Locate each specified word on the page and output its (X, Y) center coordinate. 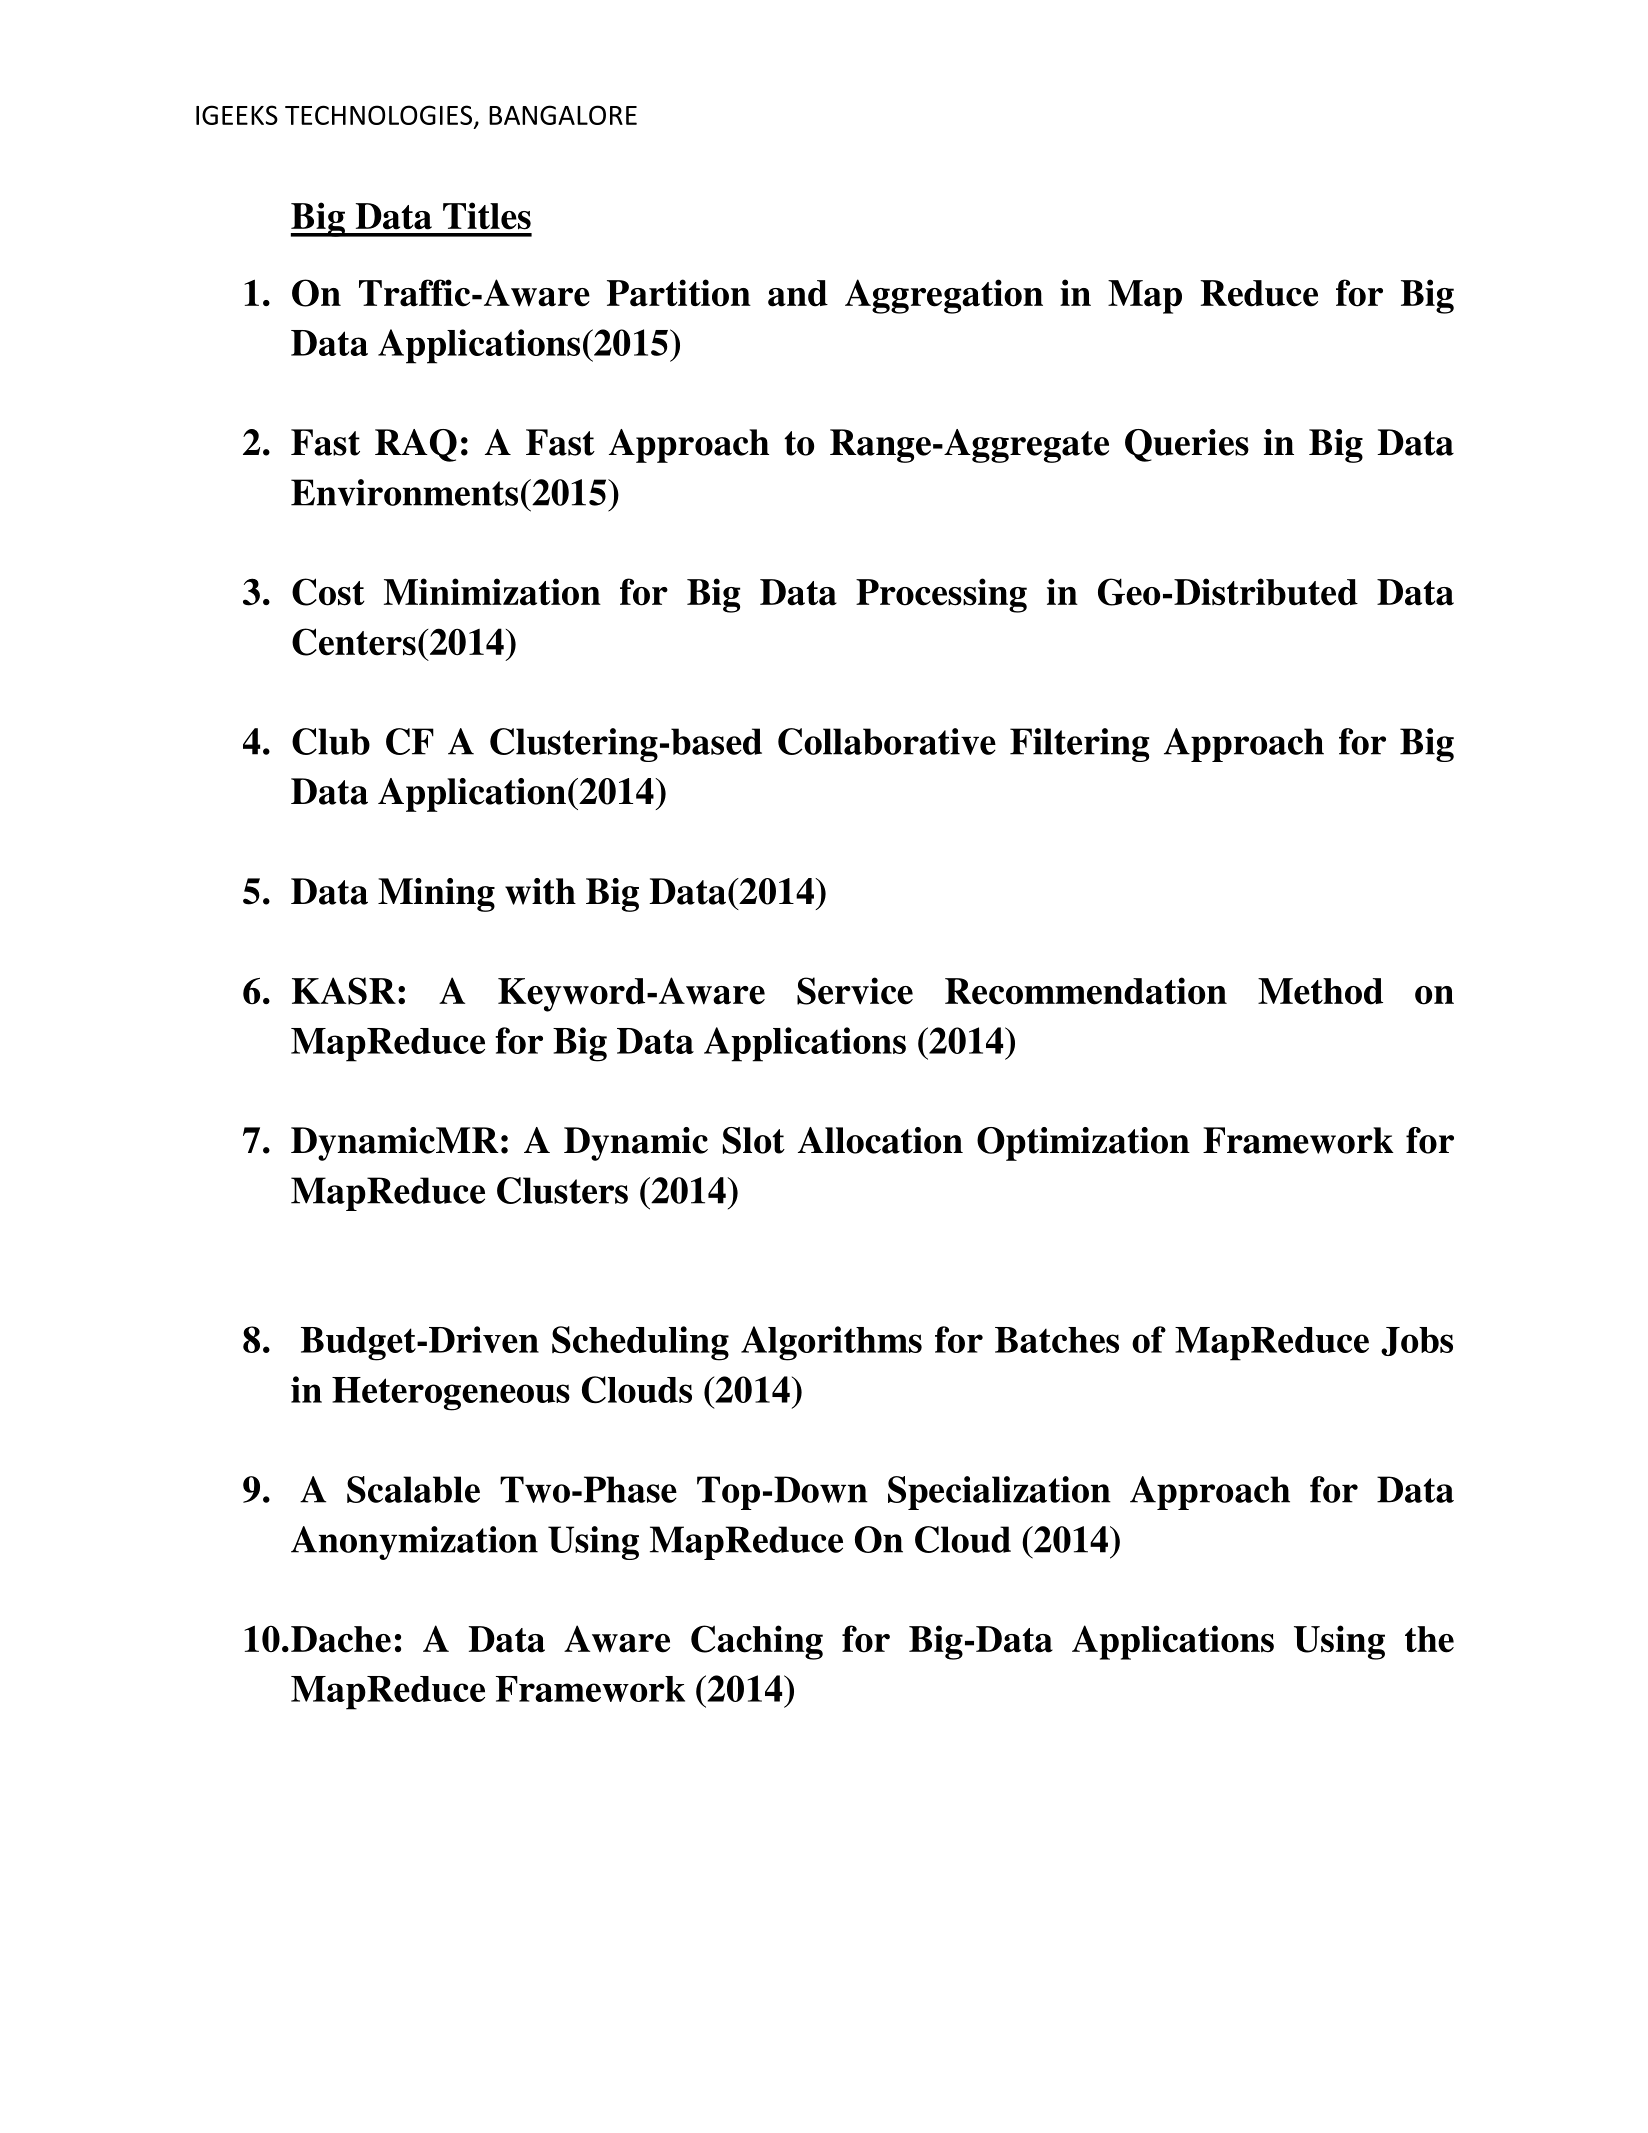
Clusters (562, 1190)
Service (855, 991)
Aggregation (944, 296)
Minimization (492, 592)
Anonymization (414, 1543)
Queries (1187, 445)
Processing (941, 595)
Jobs (1417, 1341)
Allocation (880, 1140)
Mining (436, 895)
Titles (487, 216)
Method (1320, 991)
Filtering (1079, 745)
